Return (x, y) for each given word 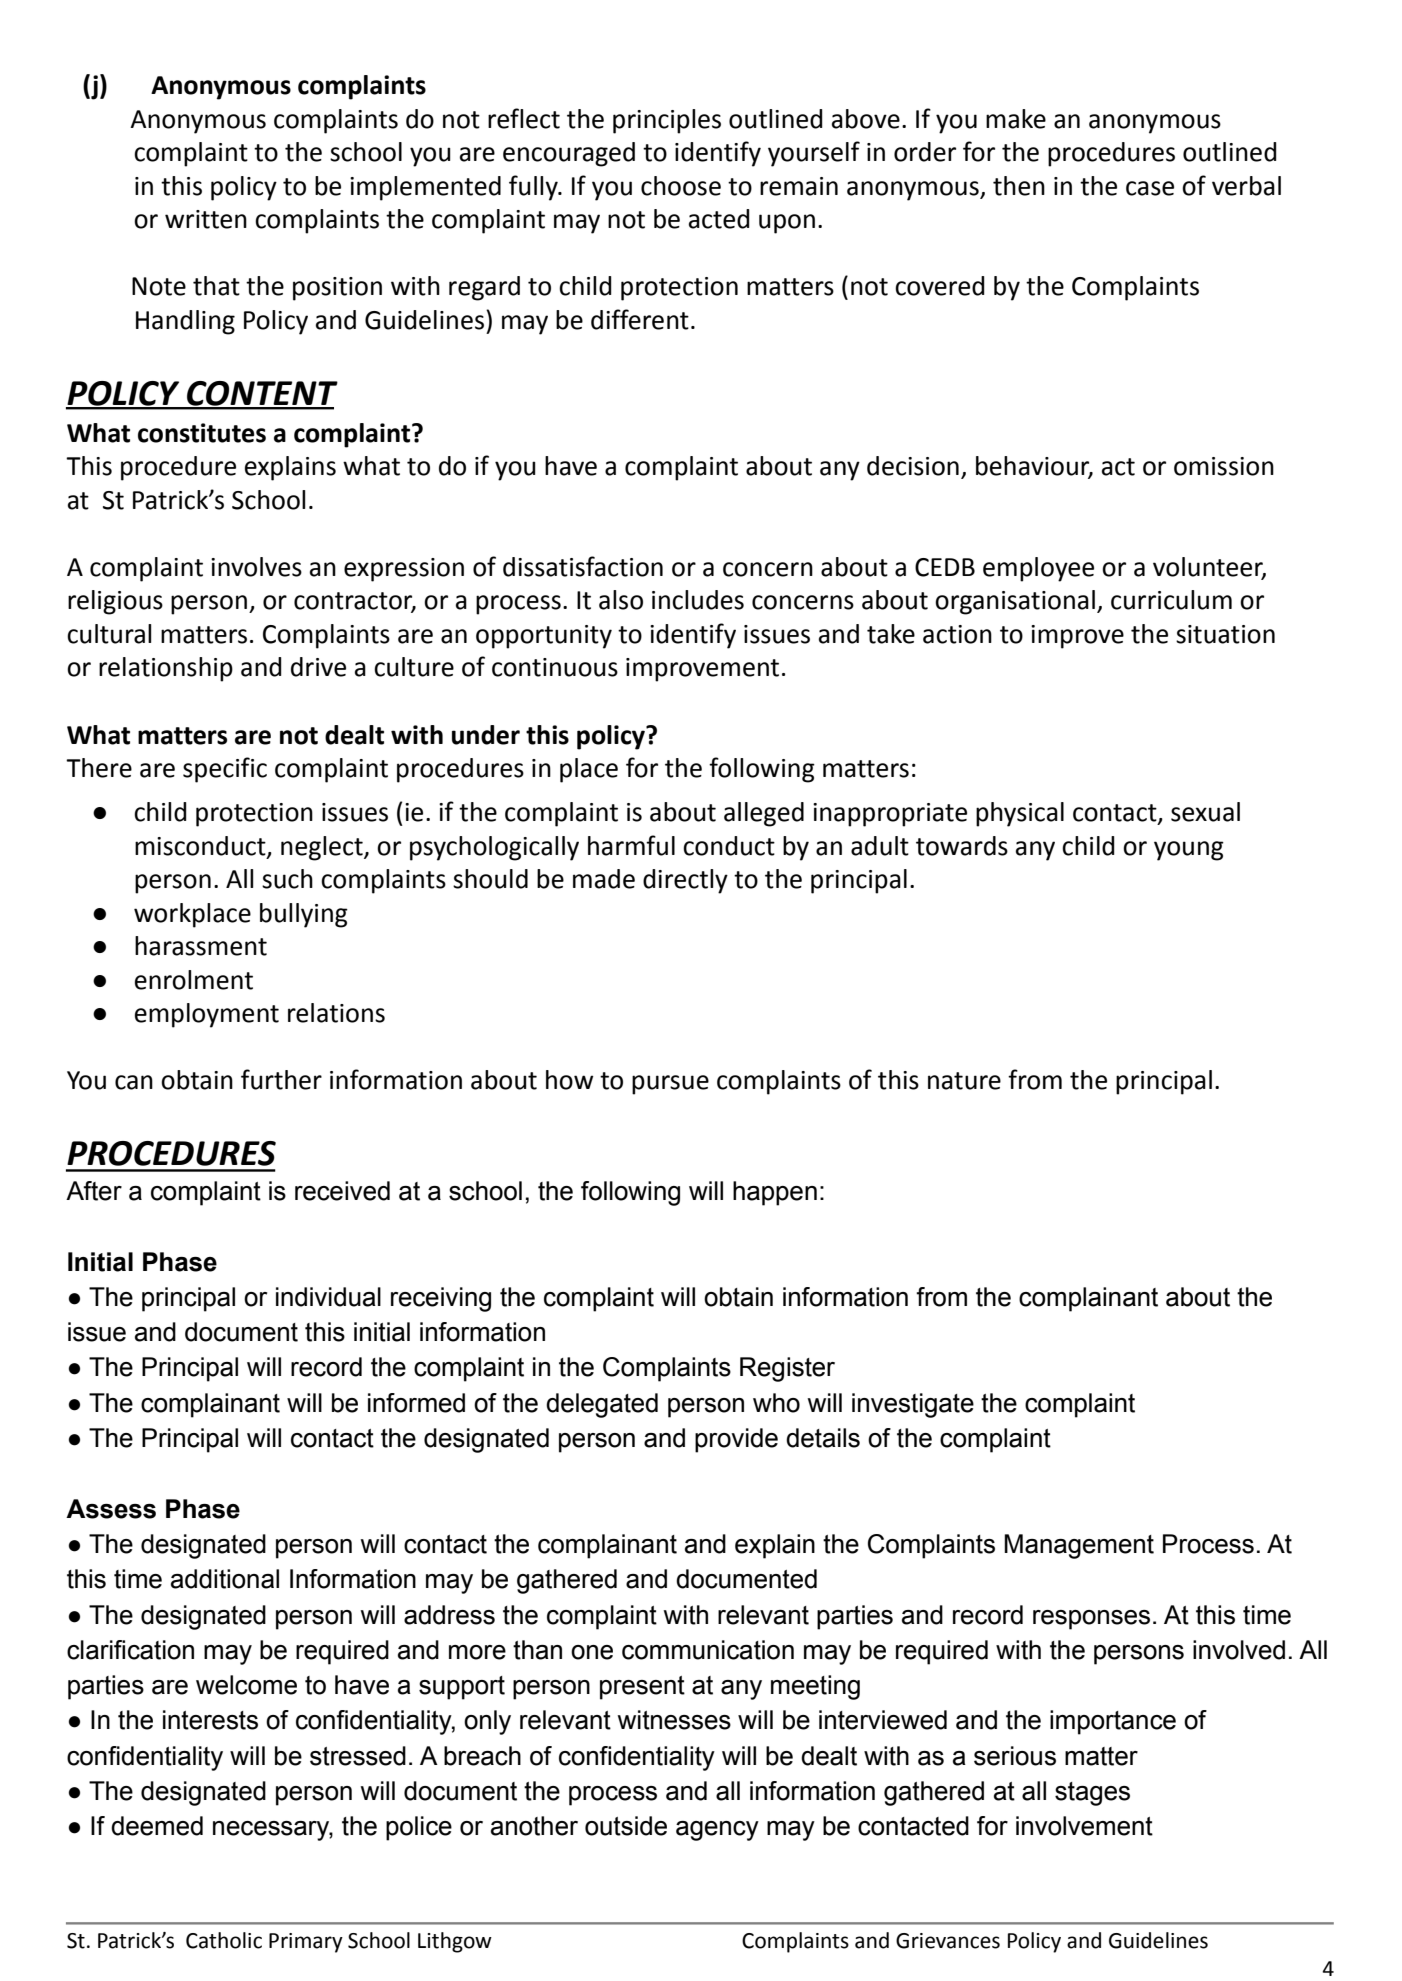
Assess (111, 1509)
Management (1079, 1546)
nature (964, 1081)
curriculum (1171, 600)
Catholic (224, 1940)
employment (207, 1015)
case (1150, 188)
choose (681, 186)
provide (736, 1440)
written (206, 219)
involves (256, 567)
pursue (670, 1085)
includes (698, 600)
